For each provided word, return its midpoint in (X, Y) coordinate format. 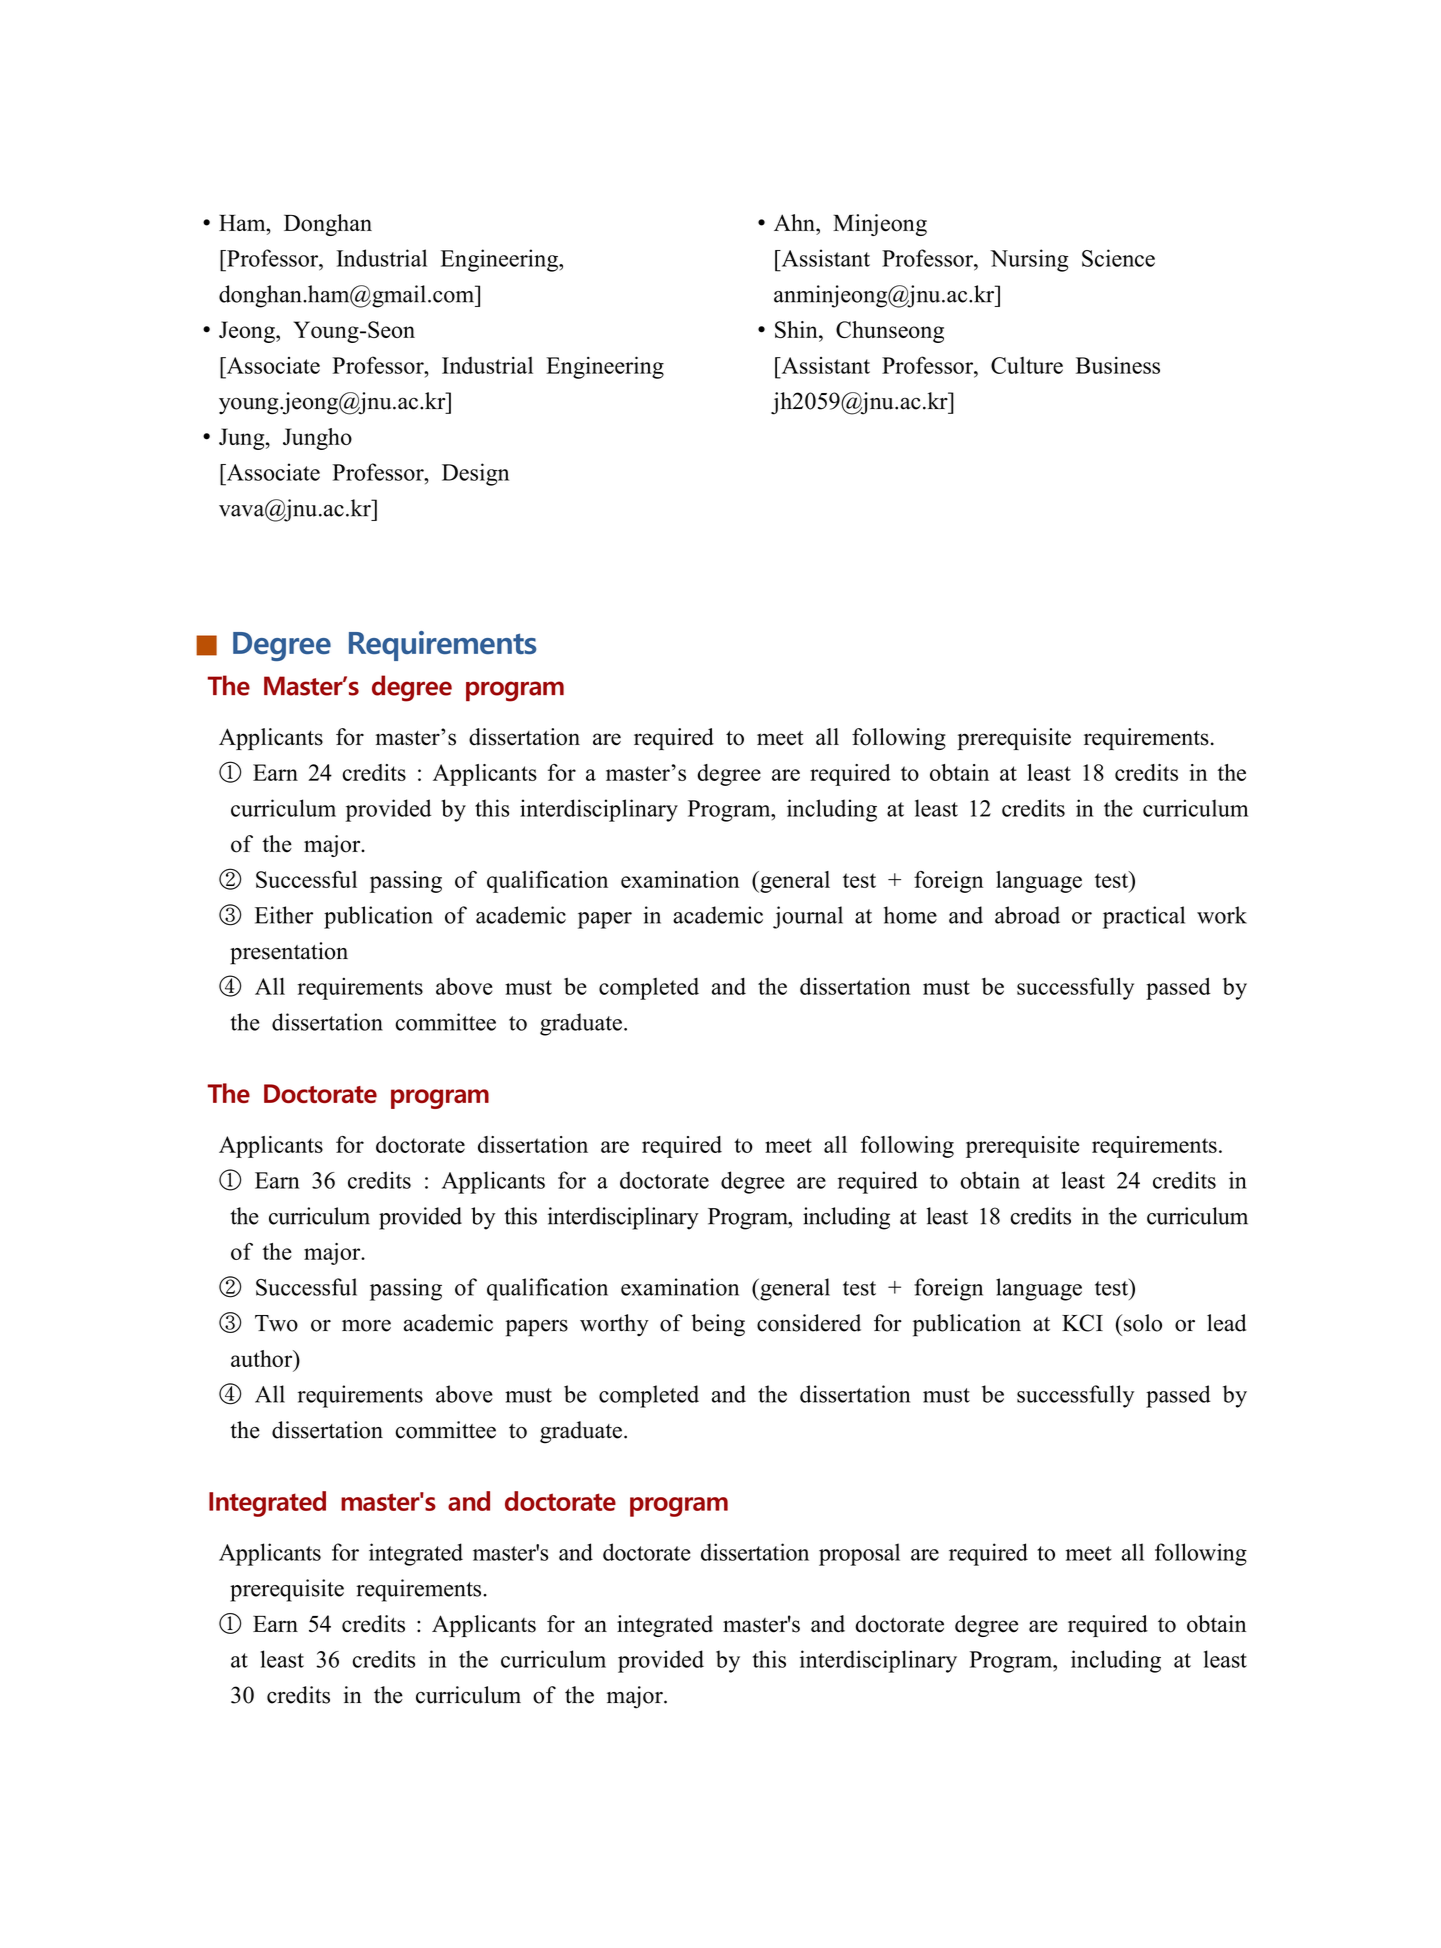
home (910, 915)
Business (1118, 365)
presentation (289, 953)
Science (1118, 258)
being (718, 1325)
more (366, 1326)
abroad (1027, 915)
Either (284, 915)
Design (475, 474)
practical (1144, 917)
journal (808, 917)
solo (1143, 1323)
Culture (1027, 365)
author (263, 1358)
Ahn (795, 222)
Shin (797, 329)
